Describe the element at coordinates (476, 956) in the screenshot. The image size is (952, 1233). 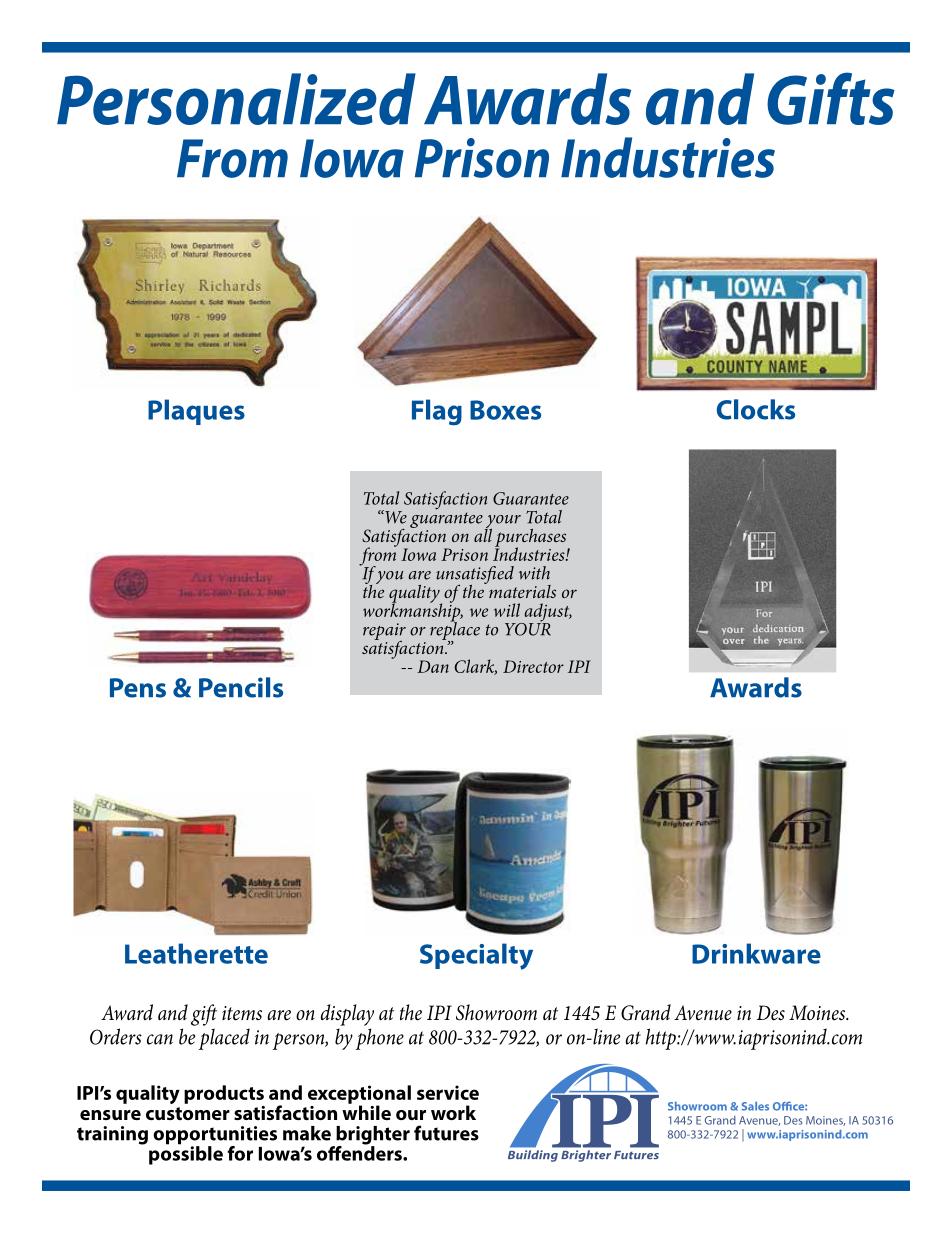
I see `Specialty` at that location.
